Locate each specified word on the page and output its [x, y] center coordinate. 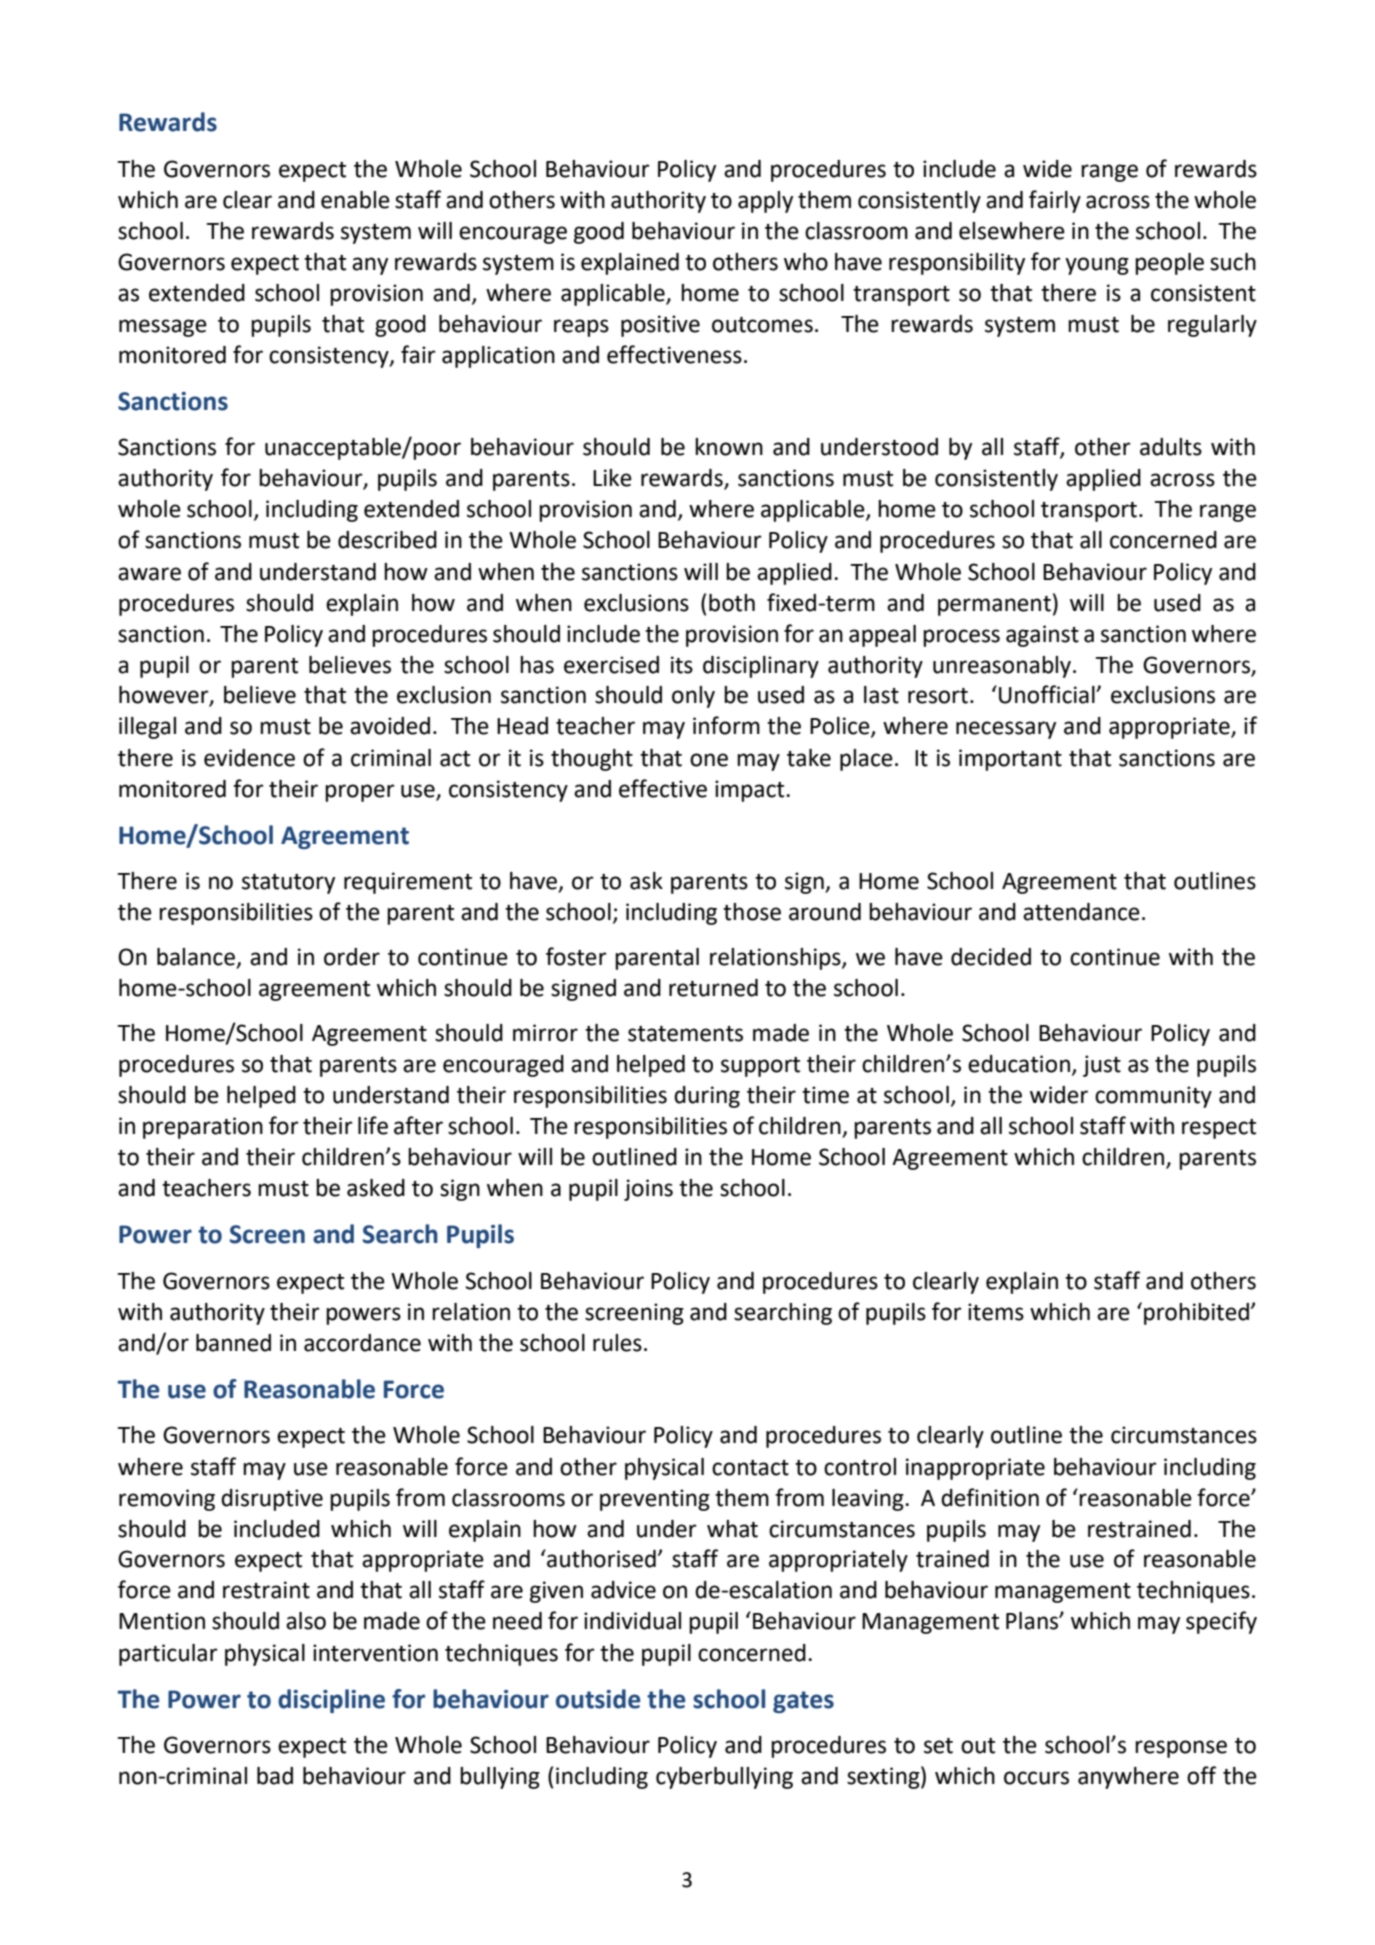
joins [648, 1190]
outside [598, 1699]
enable [355, 200]
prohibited [1198, 1314]
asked [376, 1188]
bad [275, 1776]
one [709, 760]
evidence [249, 758]
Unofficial [1048, 694]
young [1097, 266]
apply [765, 202]
